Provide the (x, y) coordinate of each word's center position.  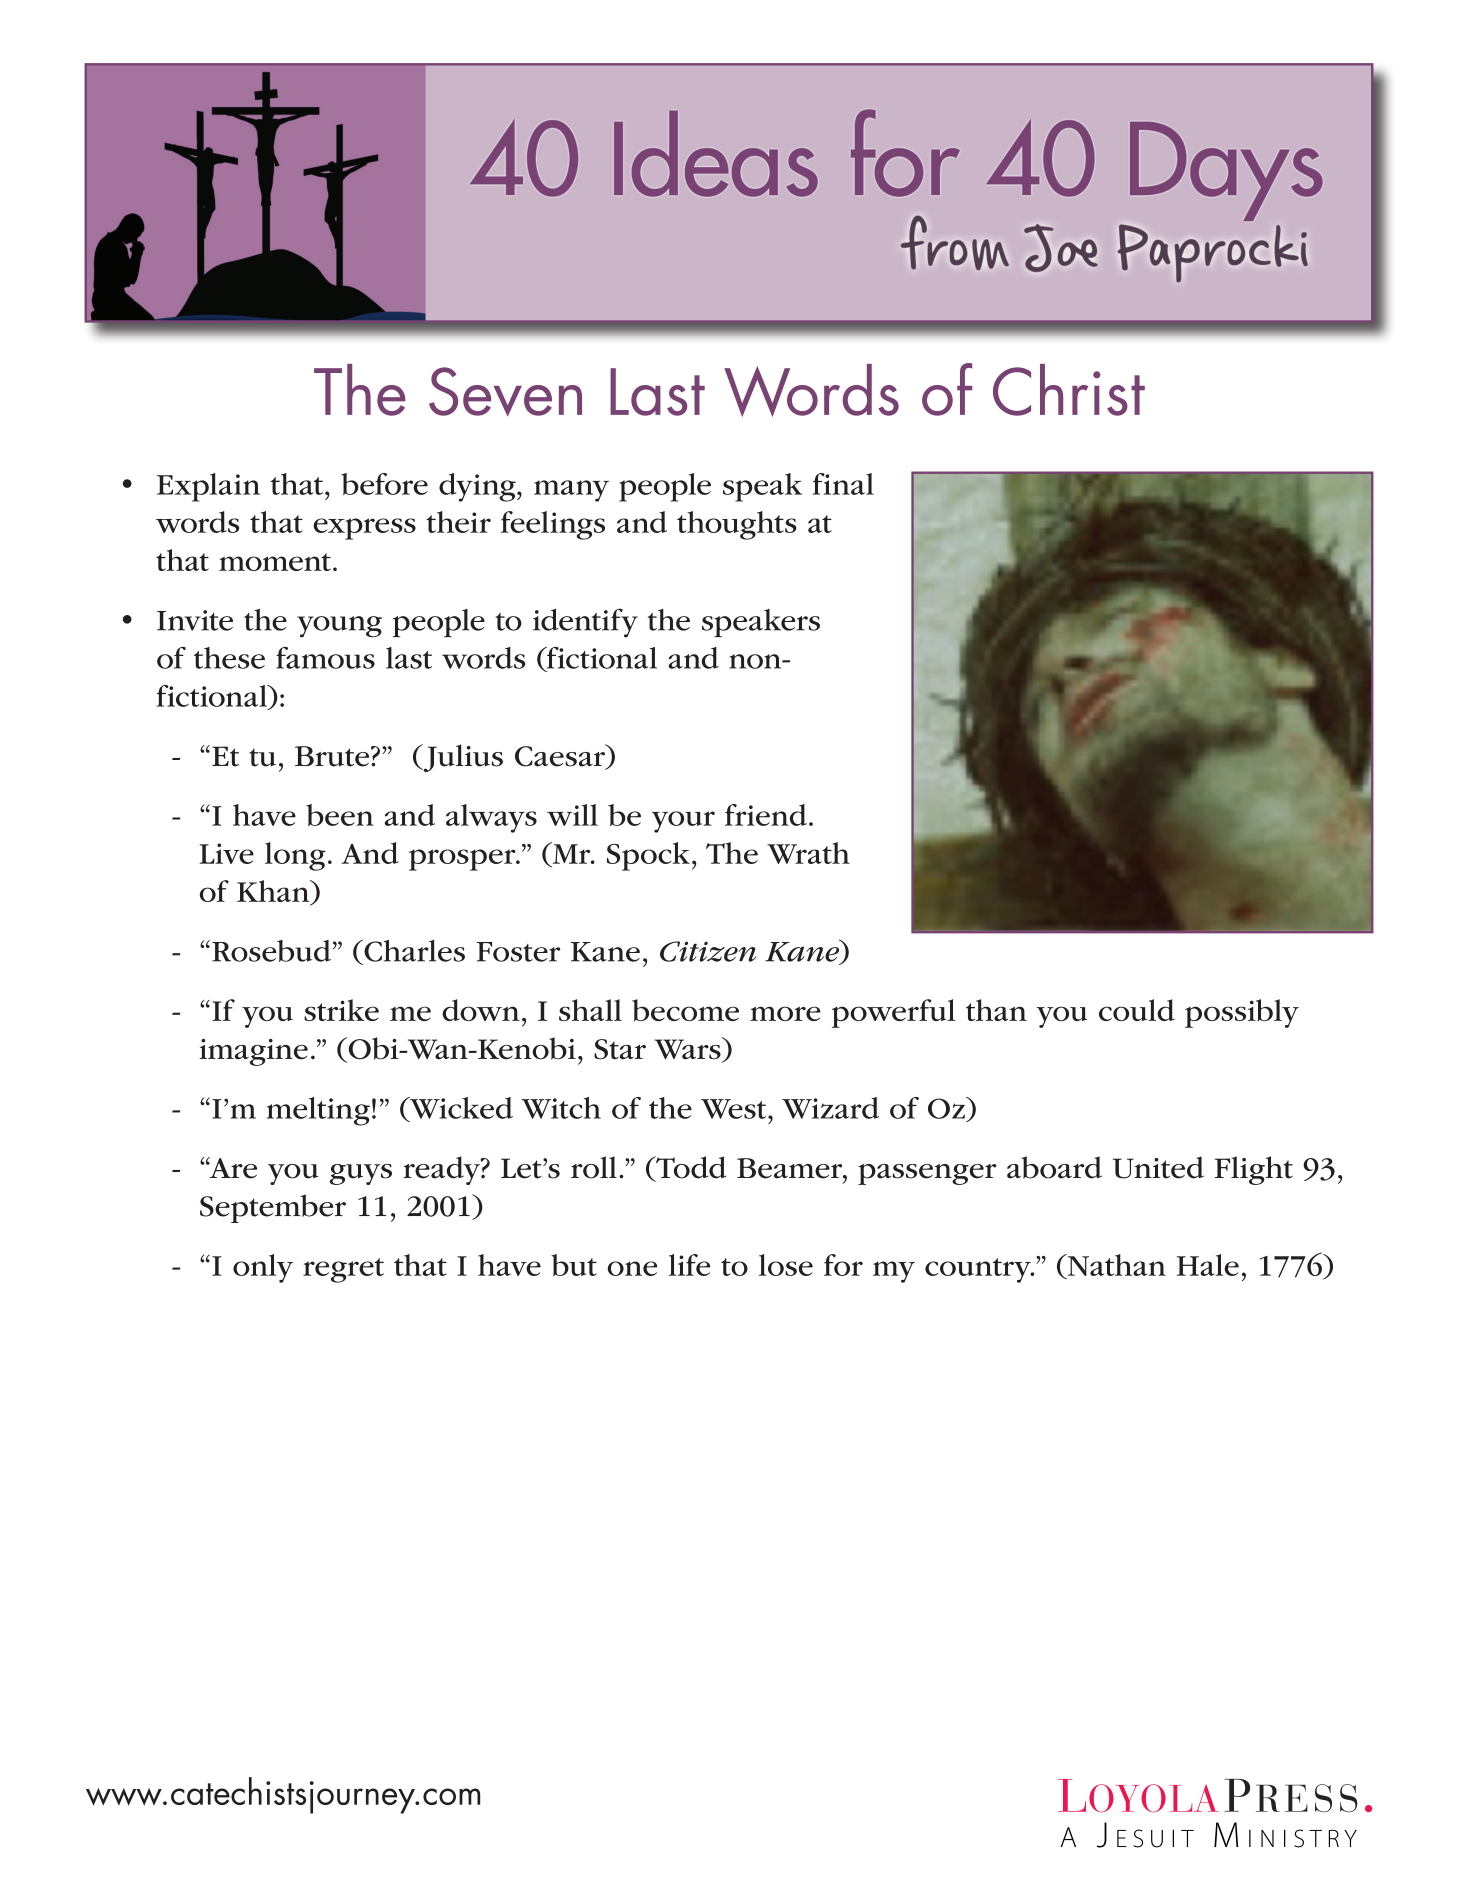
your (683, 822)
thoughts (737, 525)
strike (341, 1010)
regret (343, 1270)
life (689, 1265)
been (340, 815)
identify (585, 623)
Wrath (808, 853)
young (339, 627)
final (843, 484)
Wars (689, 1049)
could (1137, 1010)
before (384, 484)
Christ (1069, 390)
